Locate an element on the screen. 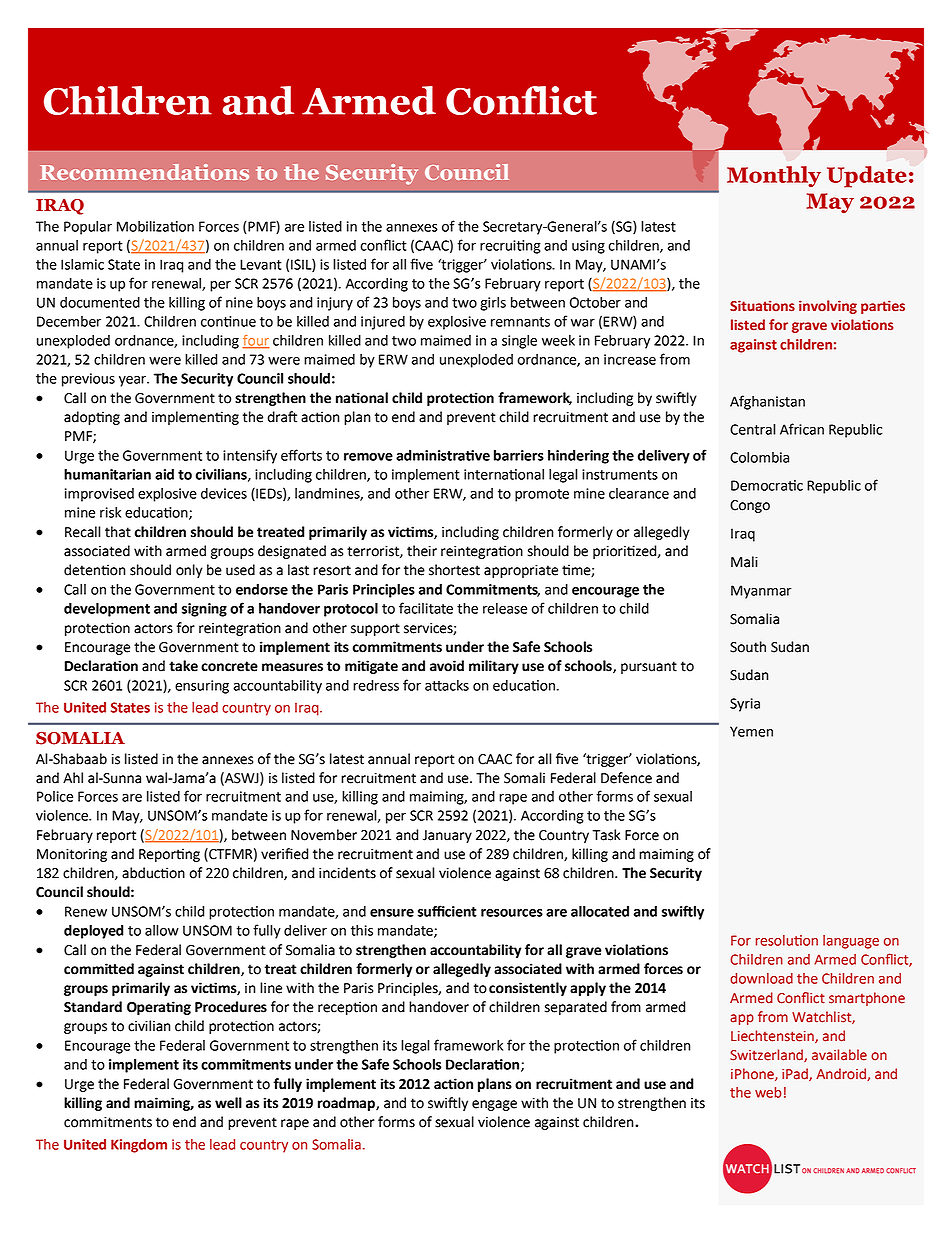 The image size is (952, 1233). allow is located at coordinates (162, 930).
